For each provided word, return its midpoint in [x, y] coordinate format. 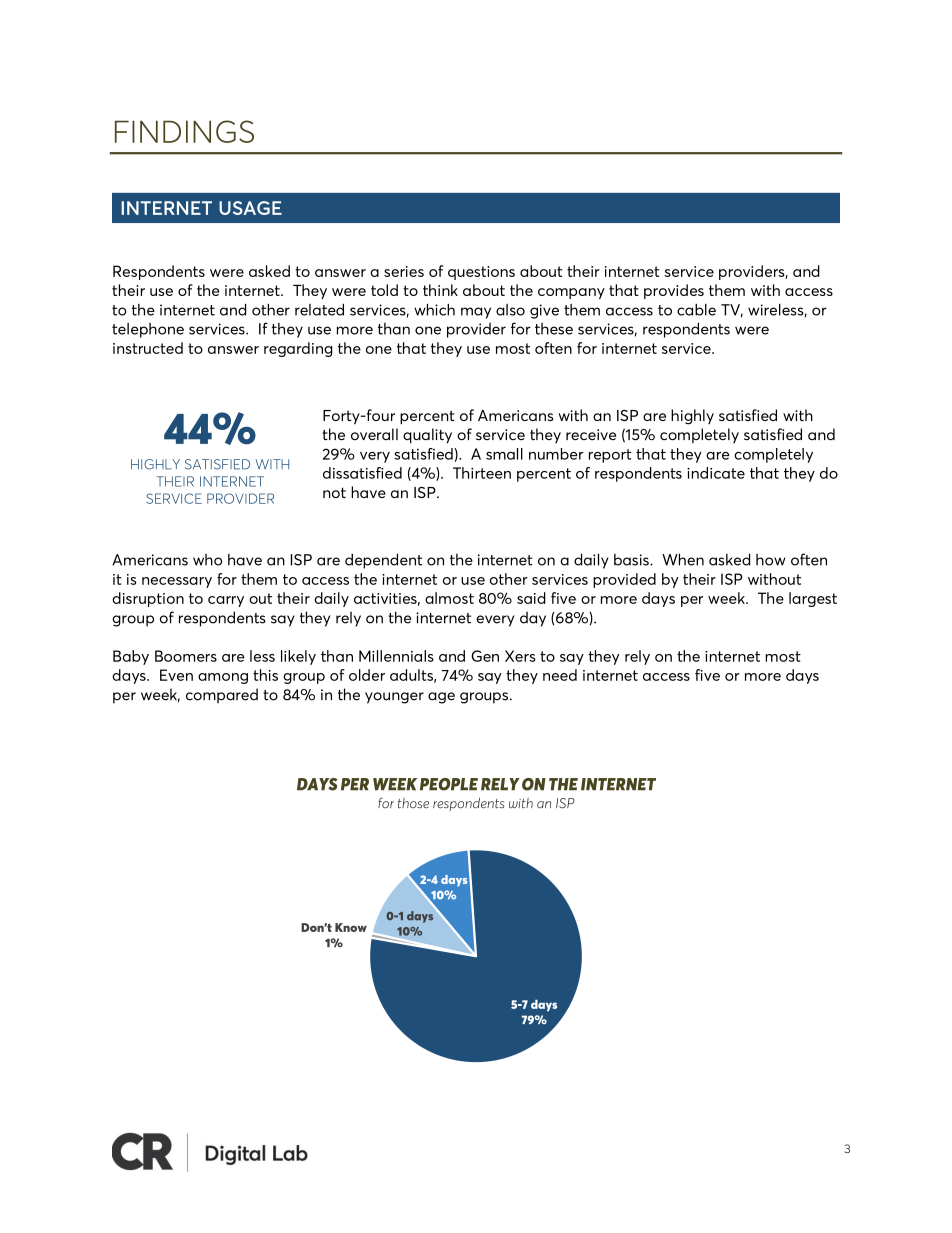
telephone [148, 330]
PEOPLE [449, 784]
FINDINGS [184, 131]
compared [222, 696]
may [476, 313]
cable [696, 310]
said [531, 598]
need [560, 675]
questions [481, 273]
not [334, 492]
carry [226, 601]
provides [674, 291]
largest [813, 599]
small [504, 454]
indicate [716, 473]
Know [351, 927]
